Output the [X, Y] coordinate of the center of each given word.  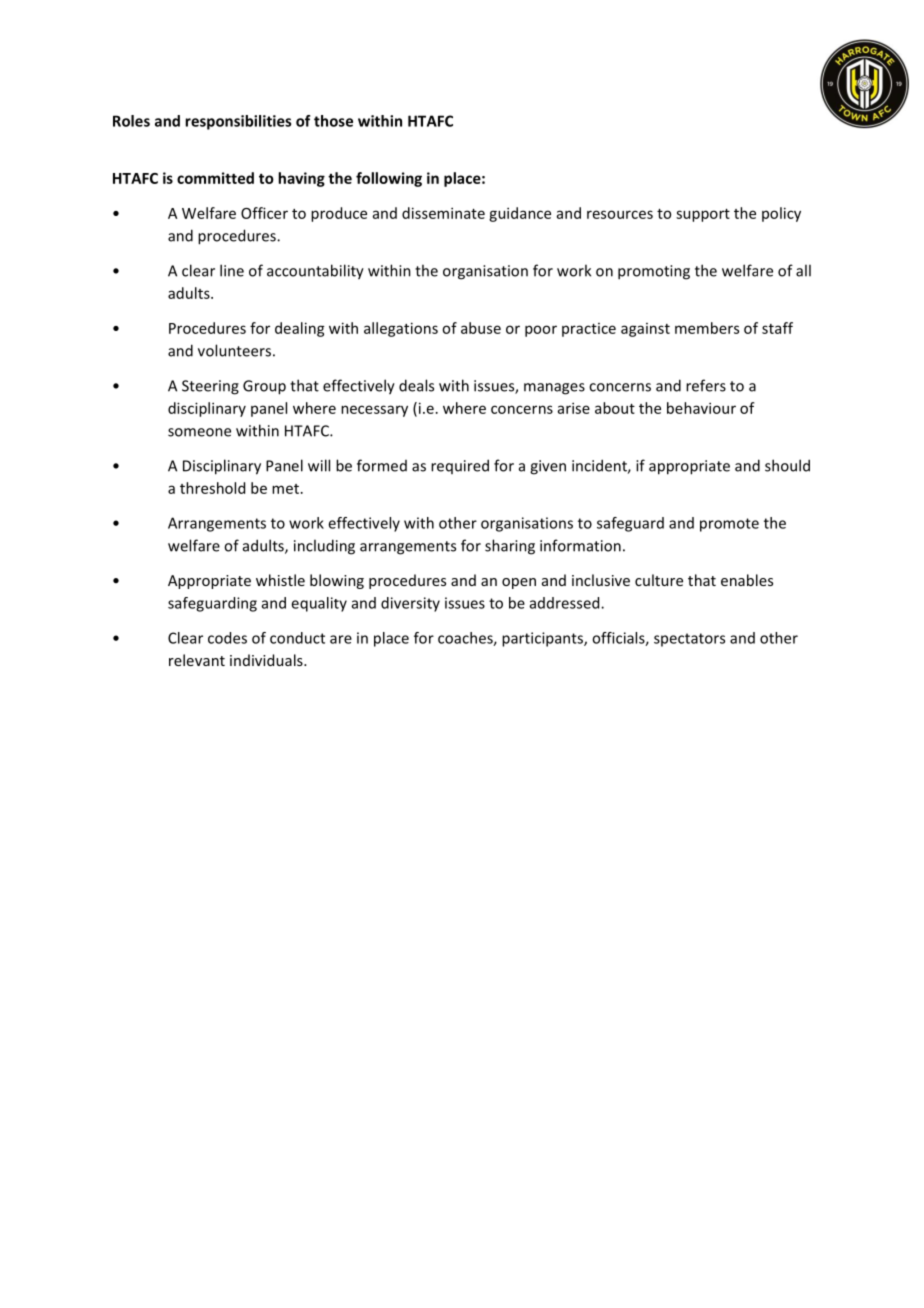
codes [227, 638]
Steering [210, 387]
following [389, 179]
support [703, 215]
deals [416, 385]
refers [706, 385]
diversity [410, 604]
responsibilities [238, 122]
